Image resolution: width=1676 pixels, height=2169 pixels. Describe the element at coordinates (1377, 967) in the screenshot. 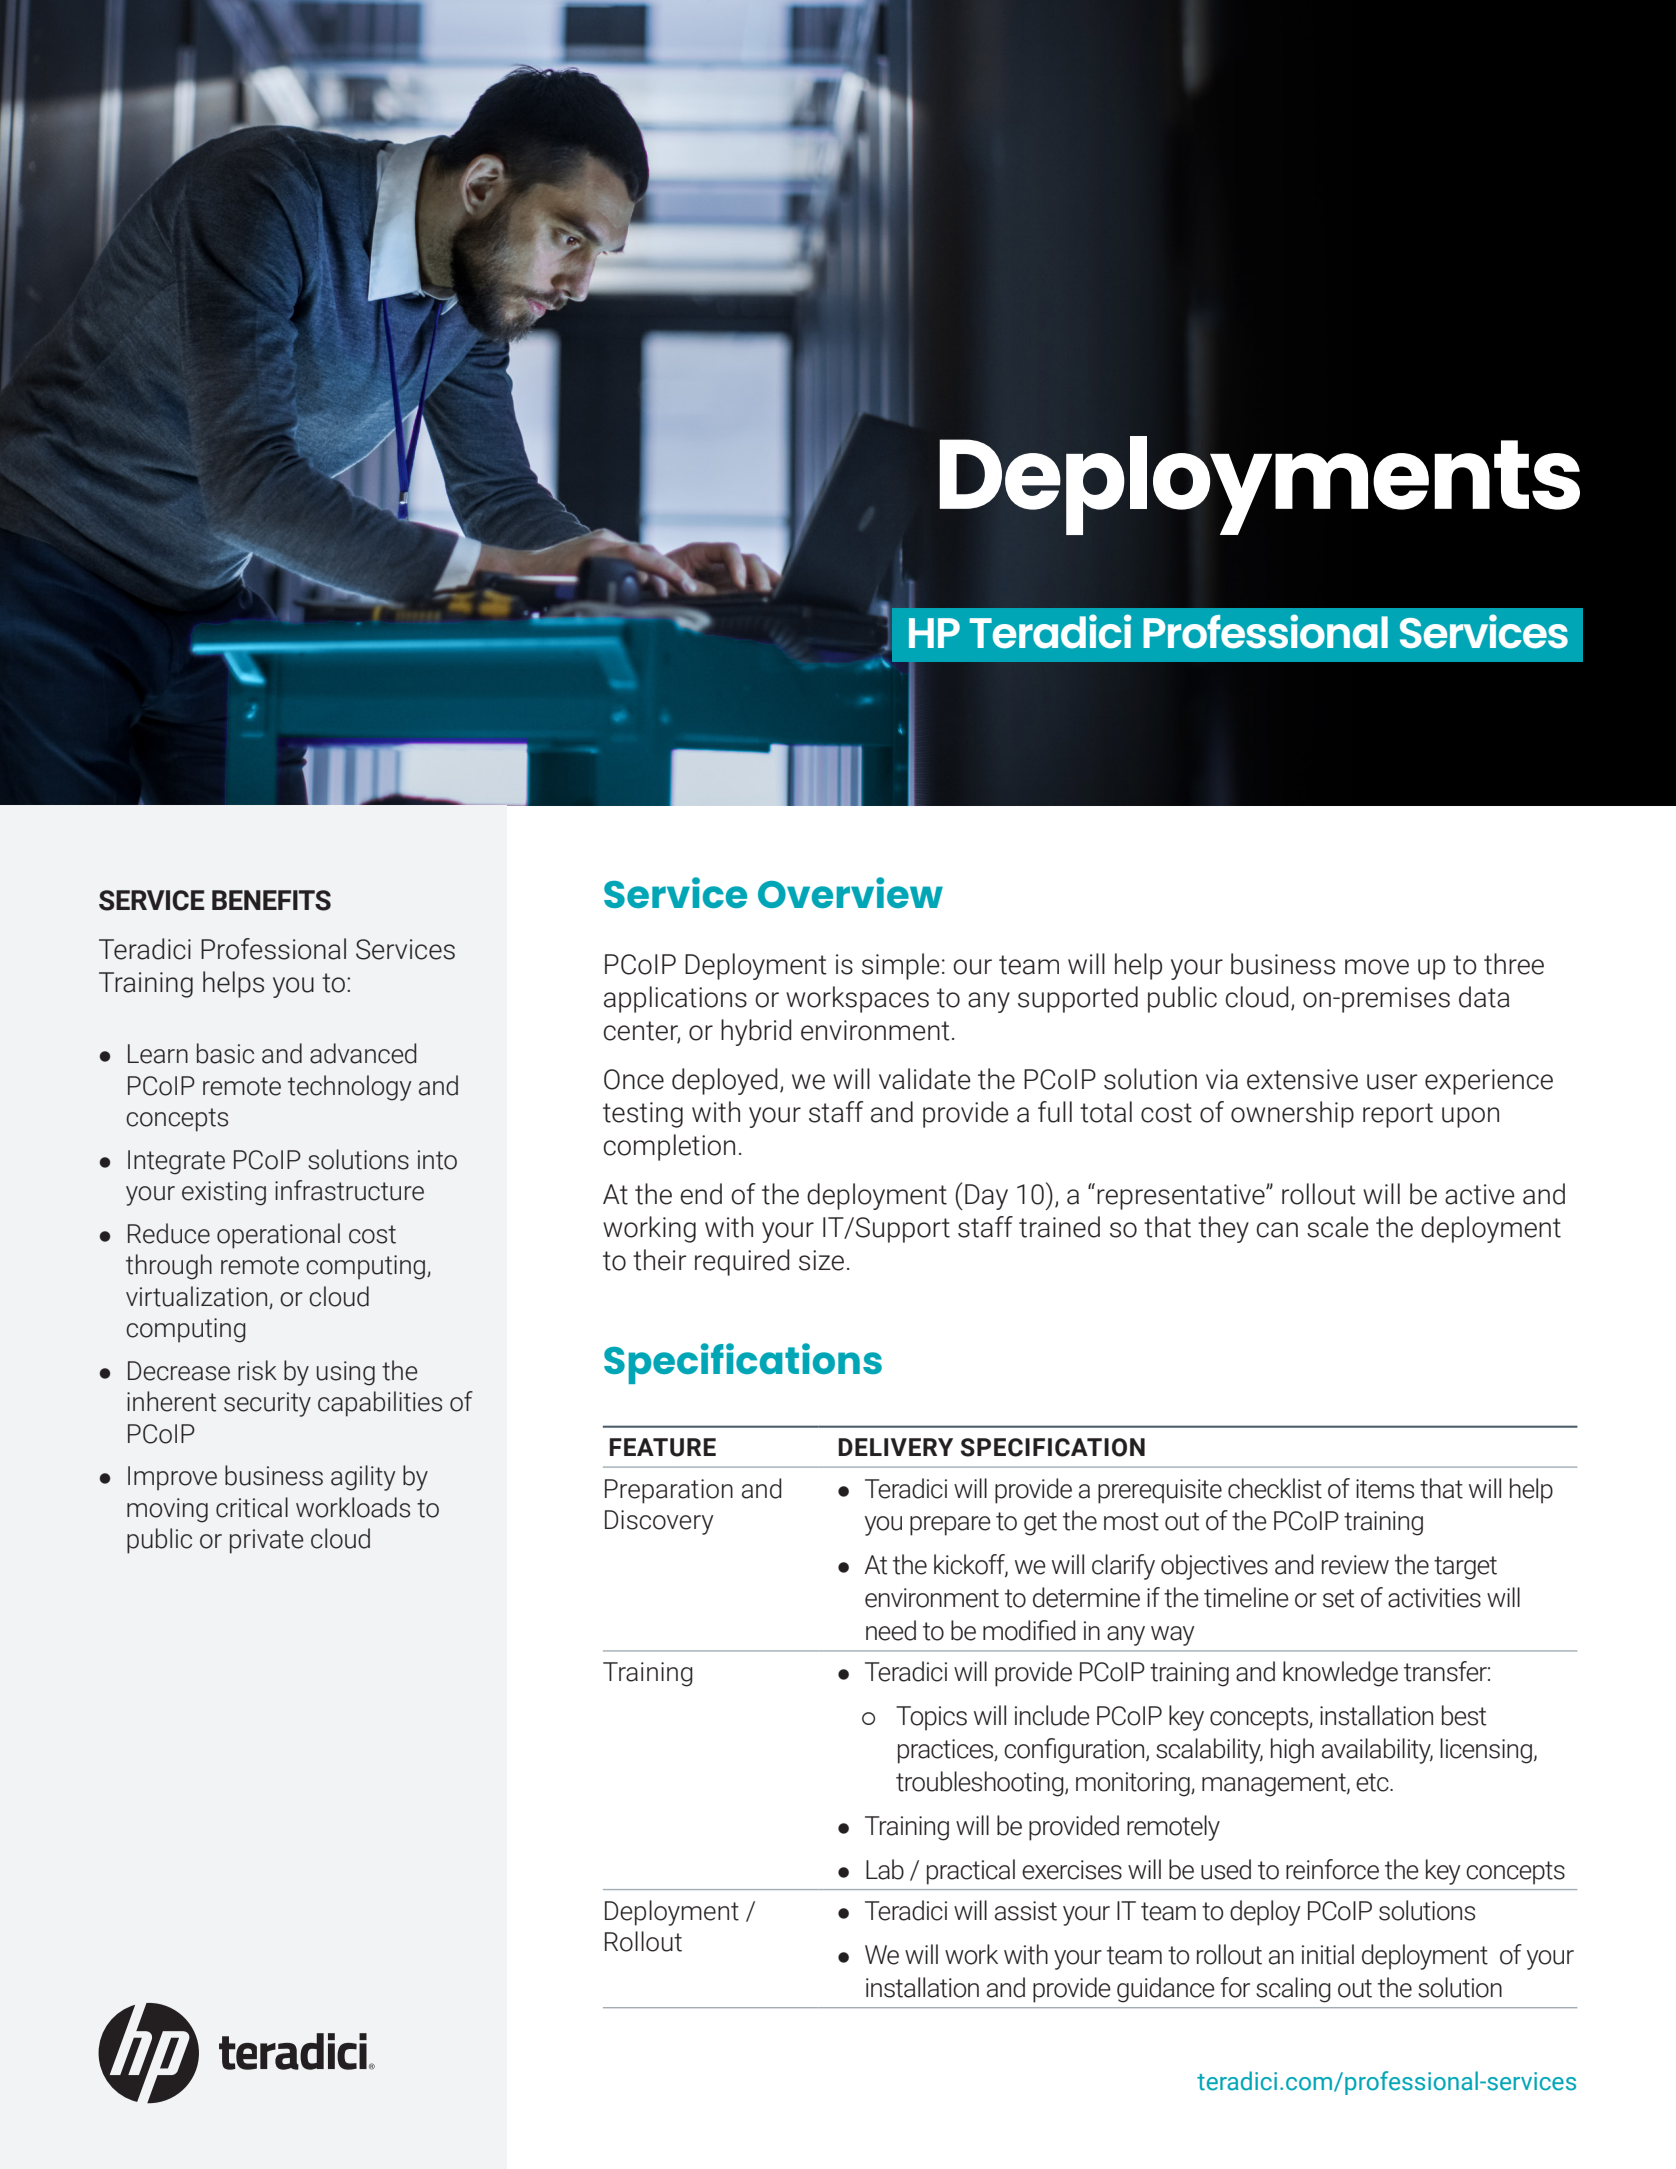

I see `move` at that location.
